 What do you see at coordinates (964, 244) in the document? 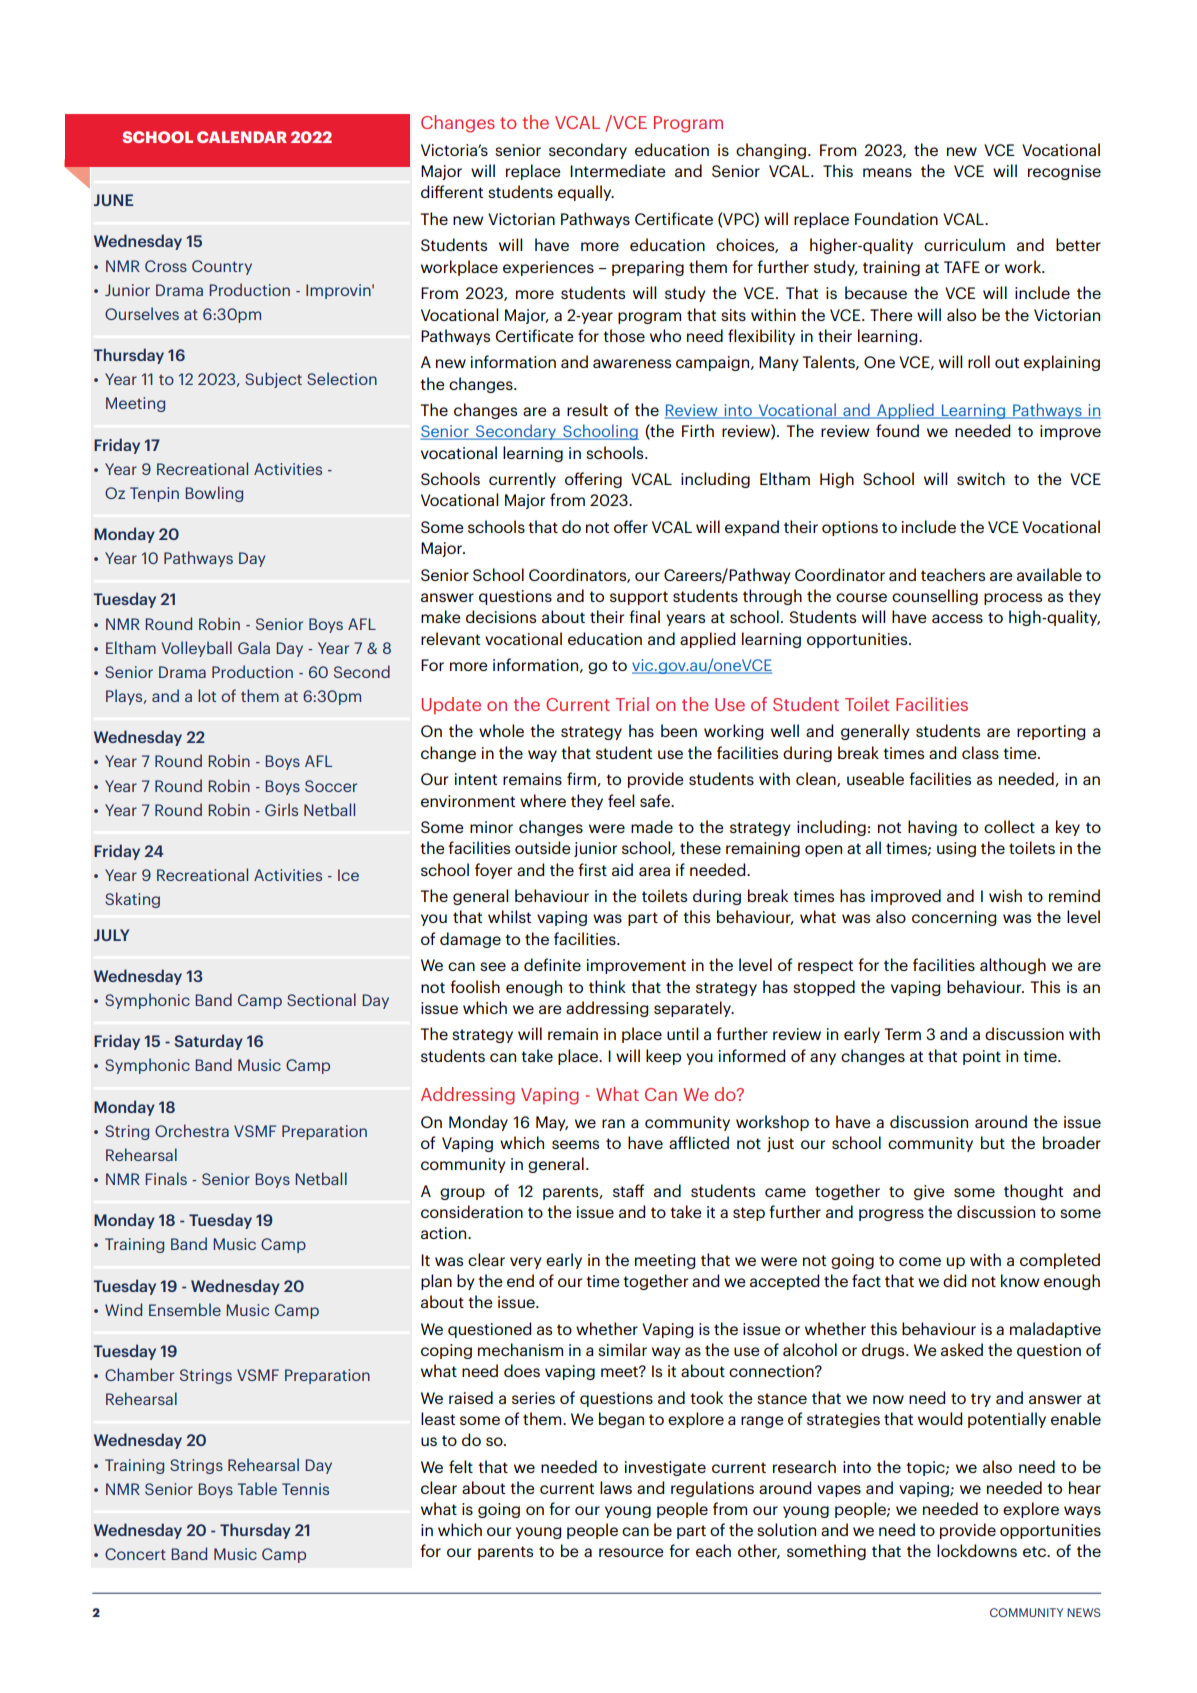
I see `curriculum` at bounding box center [964, 244].
